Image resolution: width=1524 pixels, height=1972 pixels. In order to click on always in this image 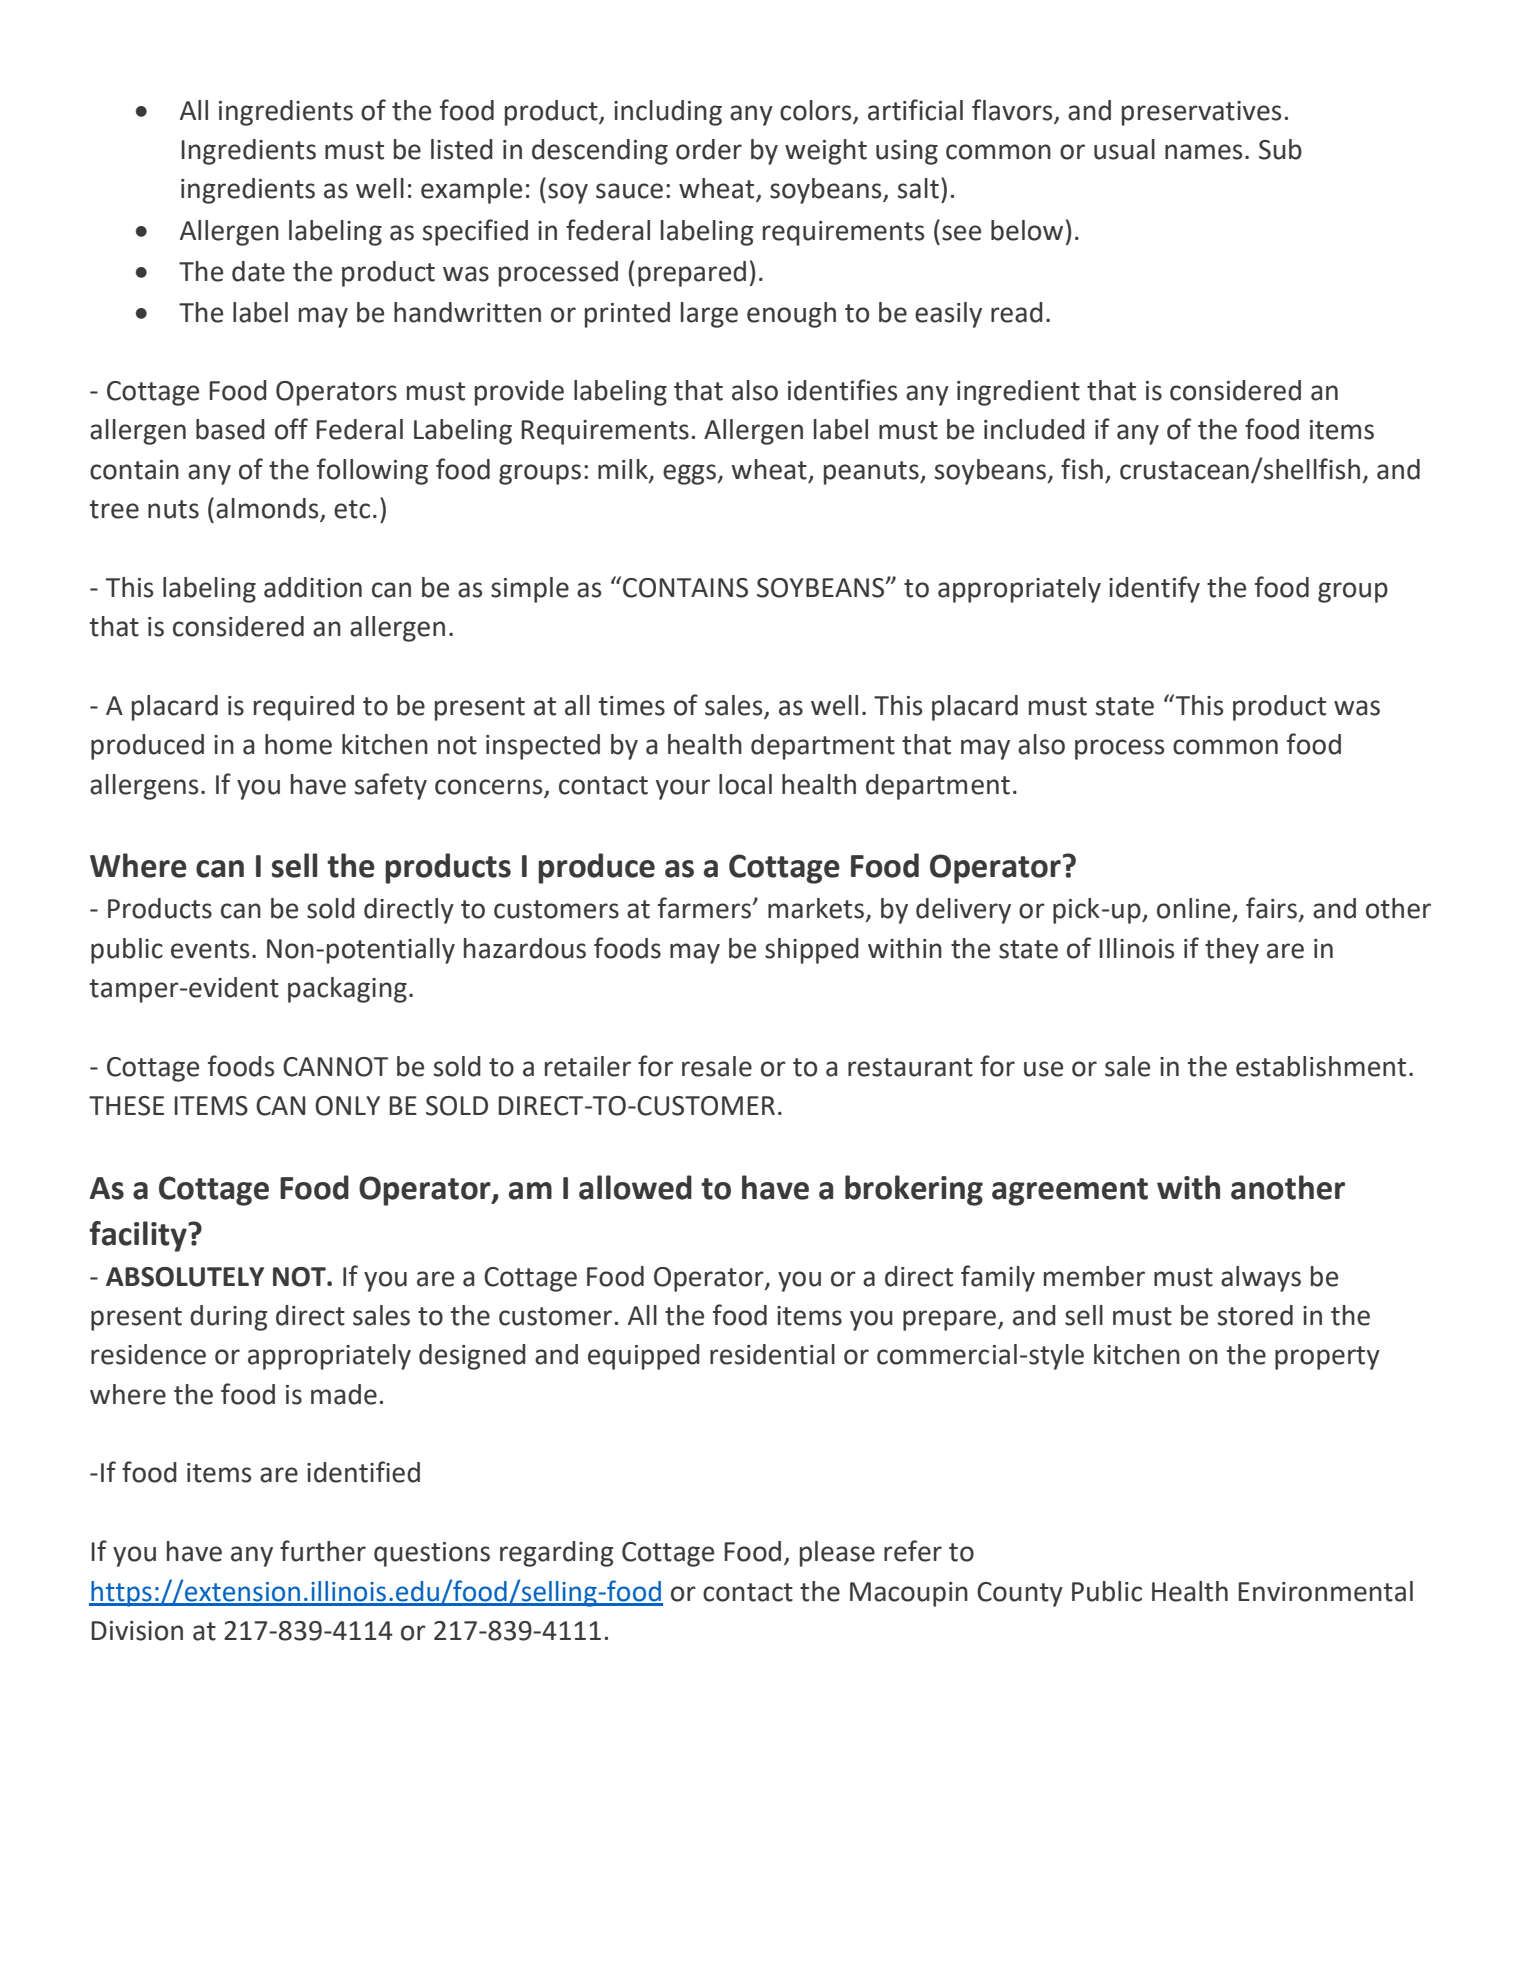, I will do `click(1261, 1279)`.
